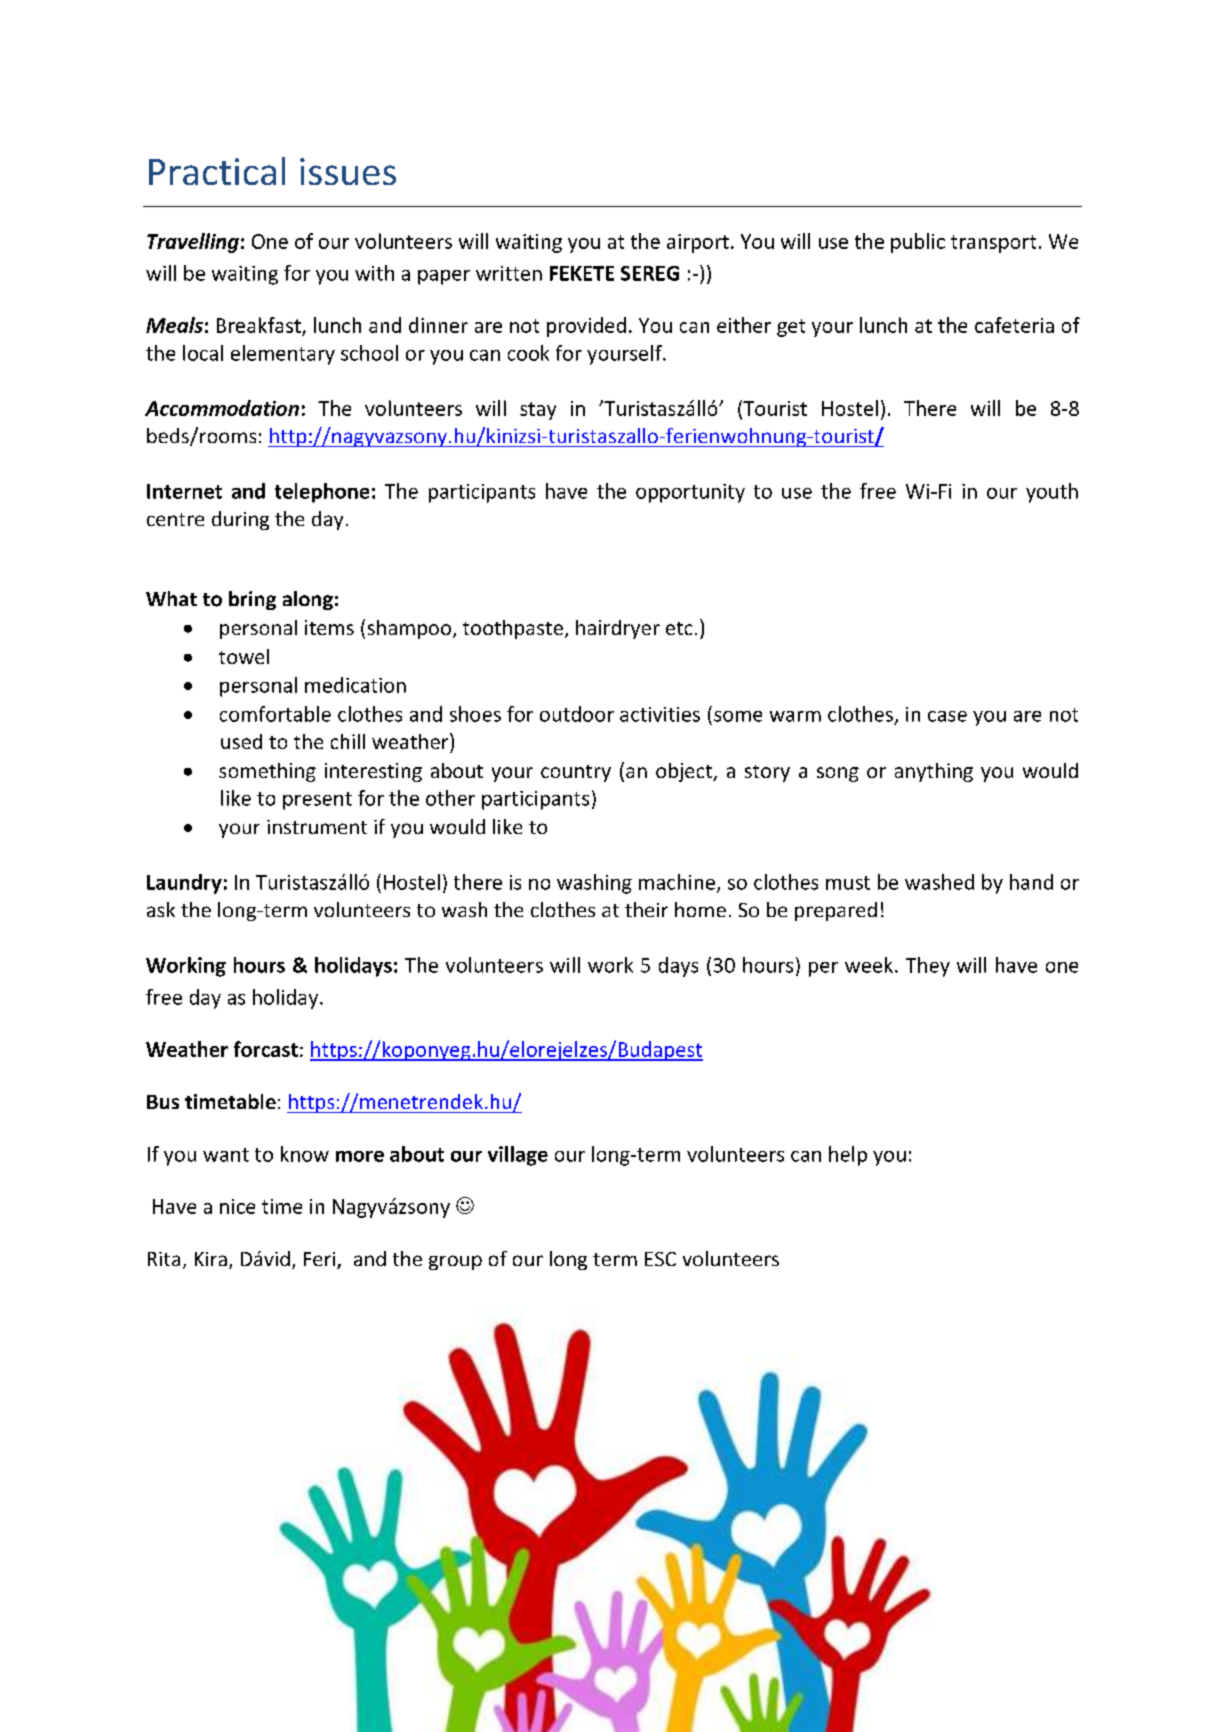 This document has width=1225, height=1732. I want to click on forcast, so click(266, 1049).
